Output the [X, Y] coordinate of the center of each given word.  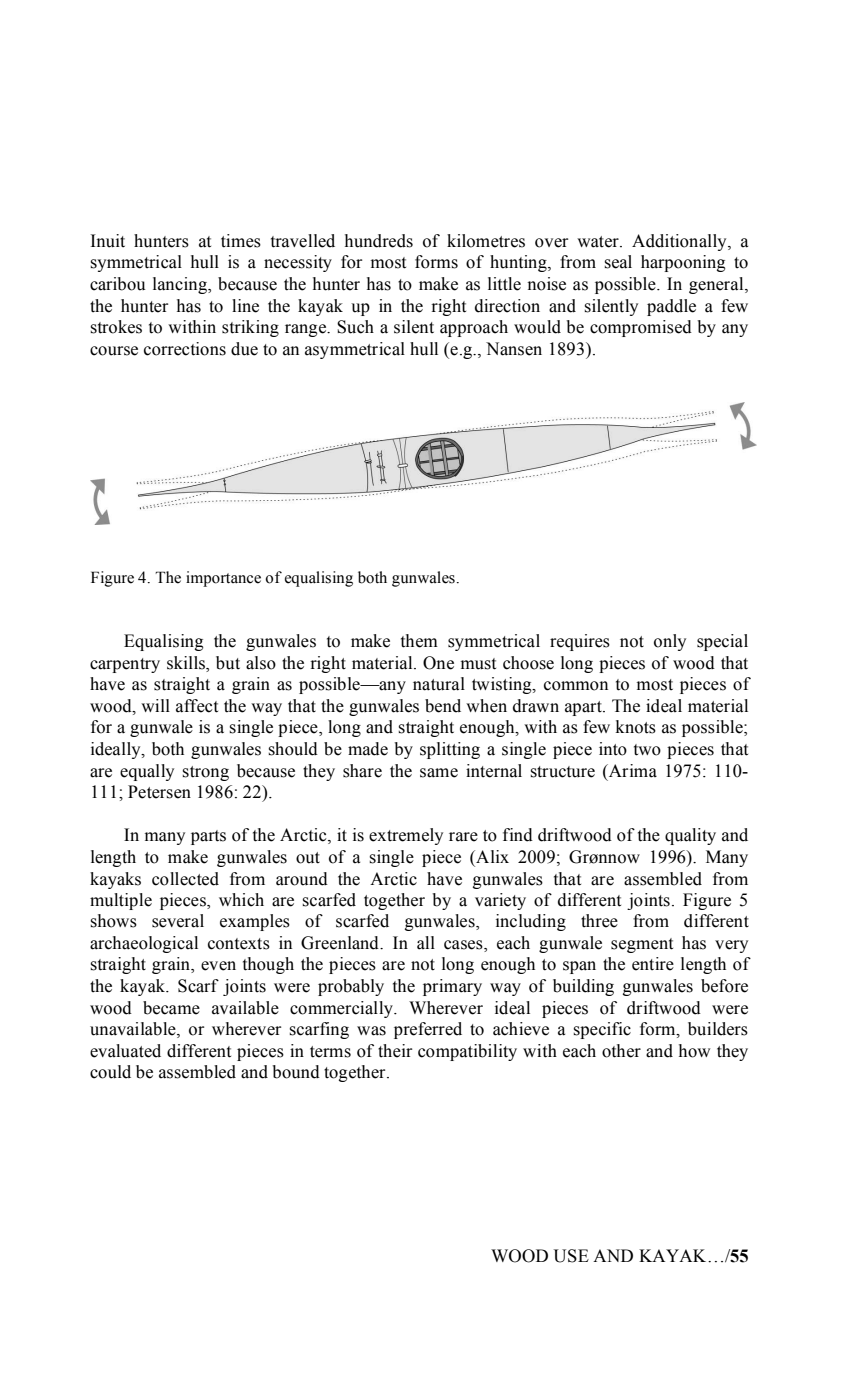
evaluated [125, 1051]
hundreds [379, 241]
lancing [181, 285]
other [621, 1051]
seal [618, 262]
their [395, 1051]
